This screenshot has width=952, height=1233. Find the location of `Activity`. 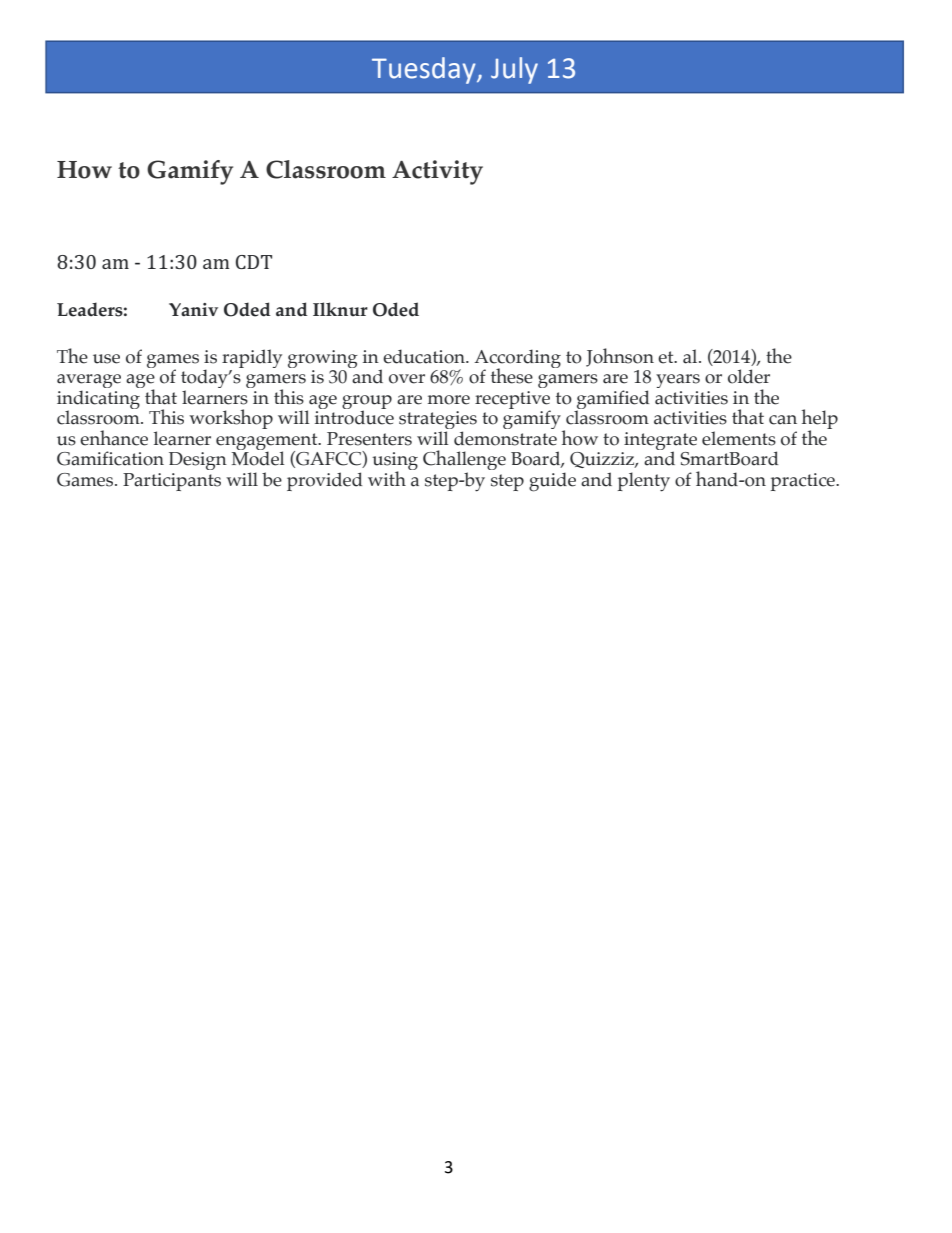

Activity is located at coordinates (437, 172).
